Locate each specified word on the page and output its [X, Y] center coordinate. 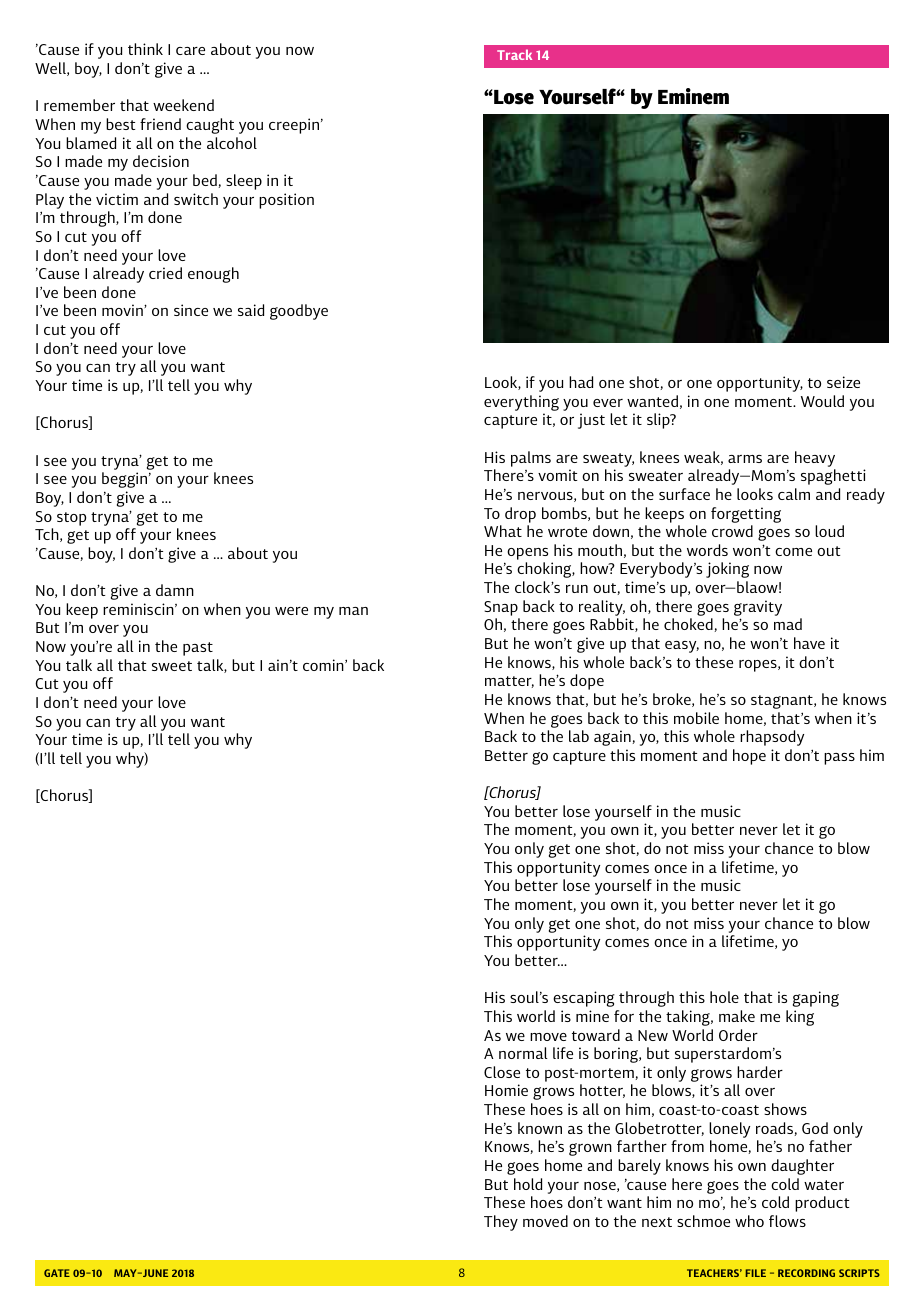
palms [531, 459]
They [501, 1223]
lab [579, 736]
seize [843, 382]
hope [749, 757]
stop [71, 519]
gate [57, 1273]
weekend [183, 105]
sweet [172, 666]
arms [745, 459]
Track [514, 54]
